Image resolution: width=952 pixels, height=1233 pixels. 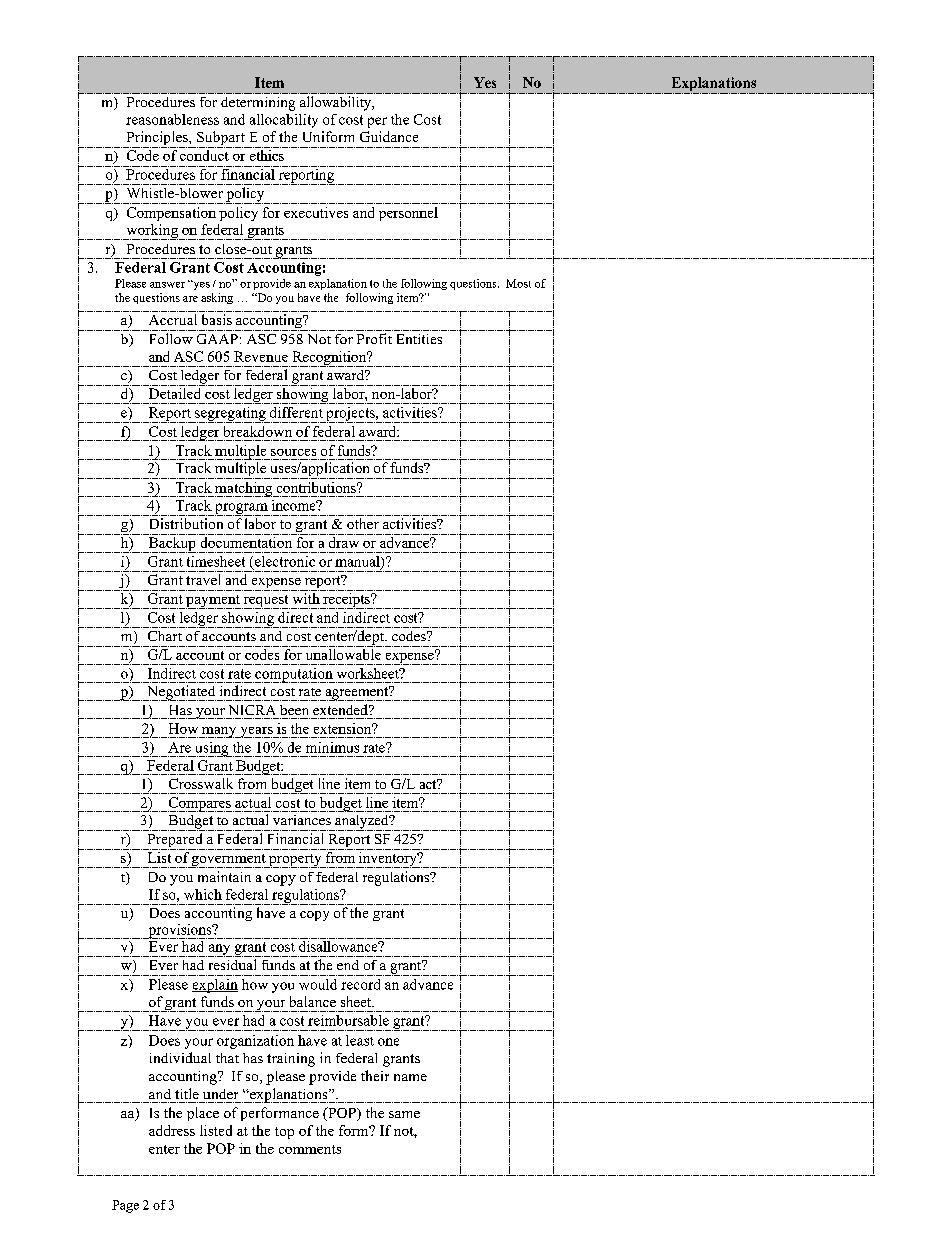 I want to click on other, so click(x=363, y=523).
